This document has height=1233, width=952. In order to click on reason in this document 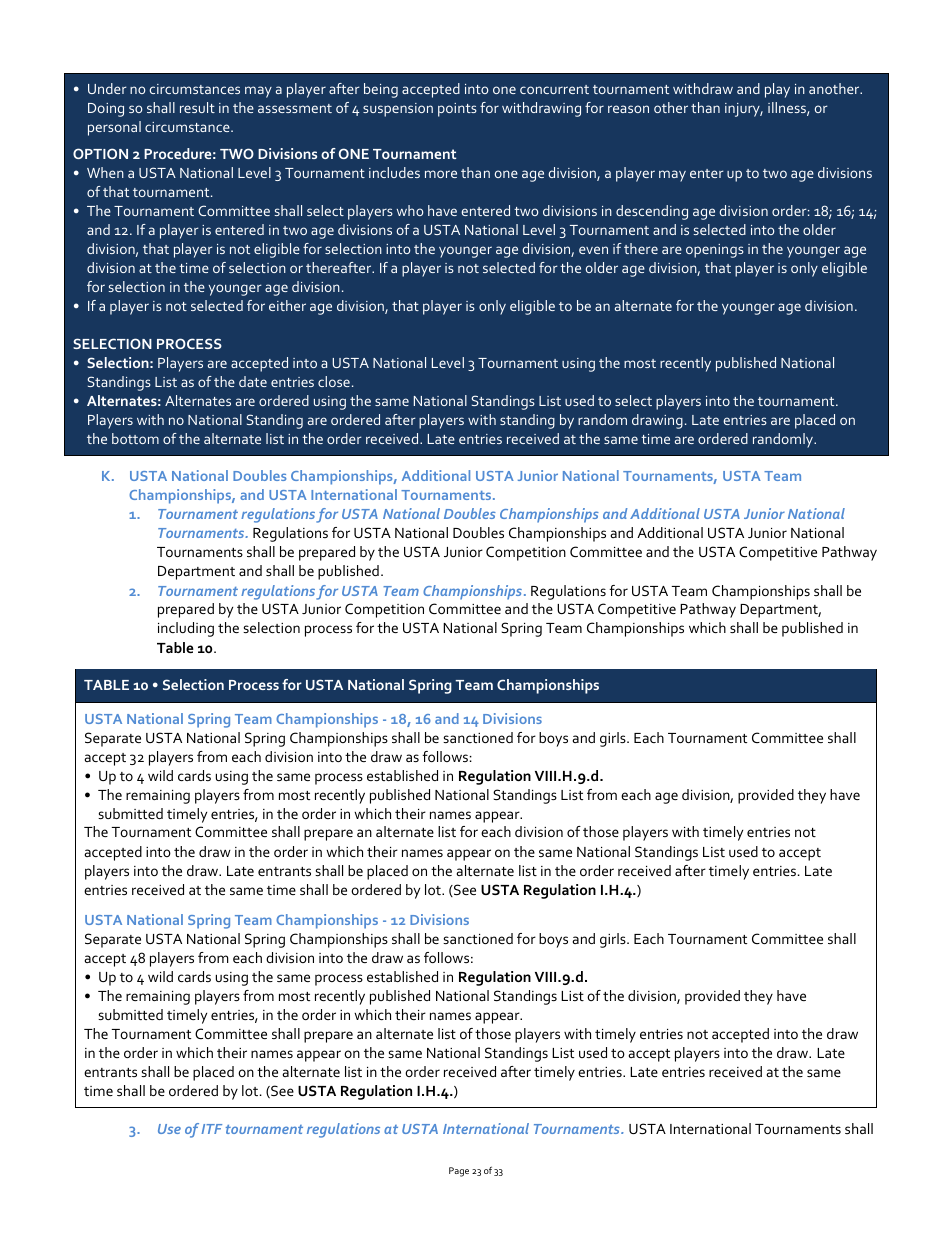, I will do `click(628, 109)`.
